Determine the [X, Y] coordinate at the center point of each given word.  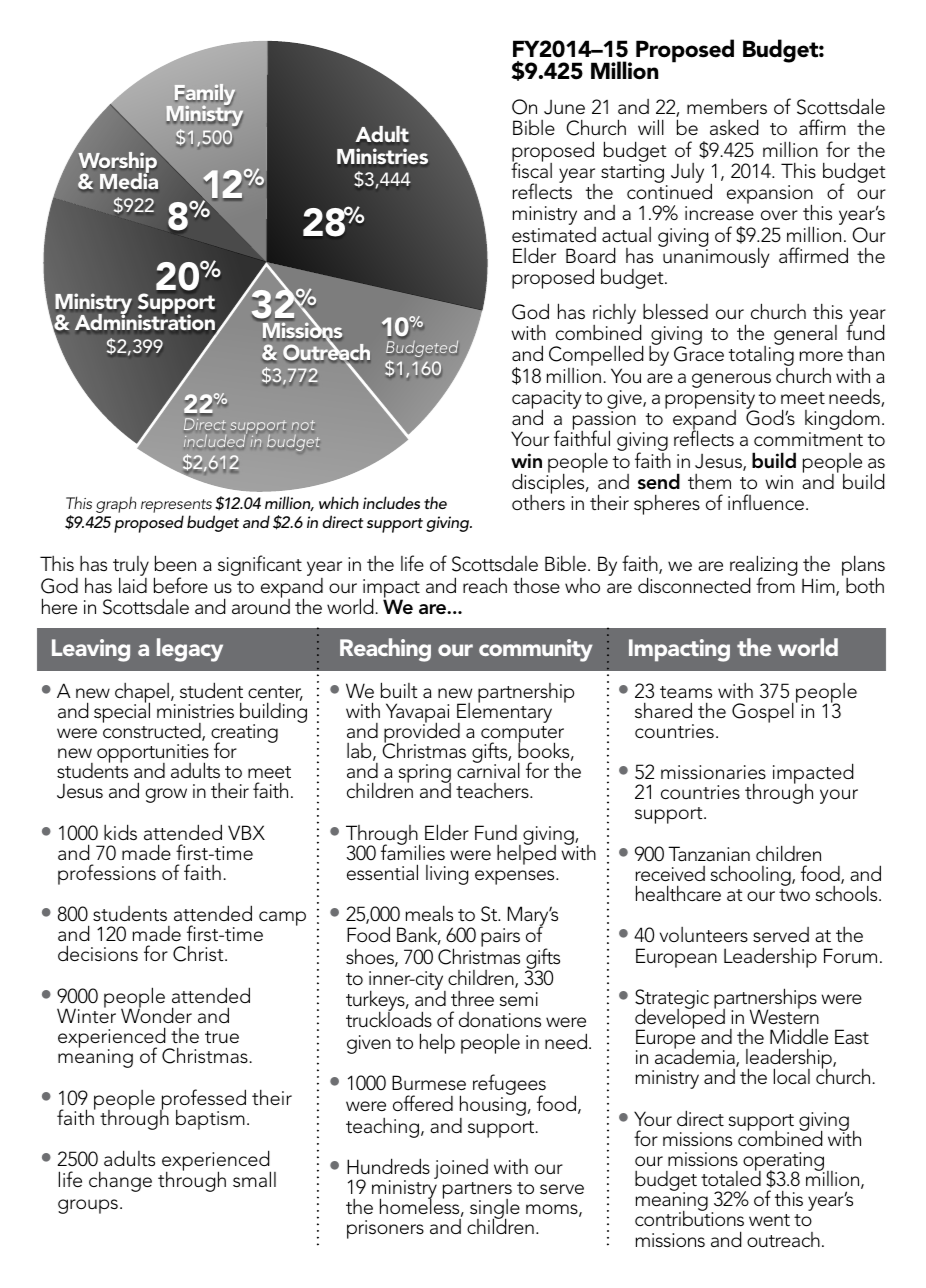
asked [734, 127]
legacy [190, 650]
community [536, 650]
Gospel [763, 712]
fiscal [531, 169]
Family [205, 96]
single [495, 1210]
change [120, 1181]
